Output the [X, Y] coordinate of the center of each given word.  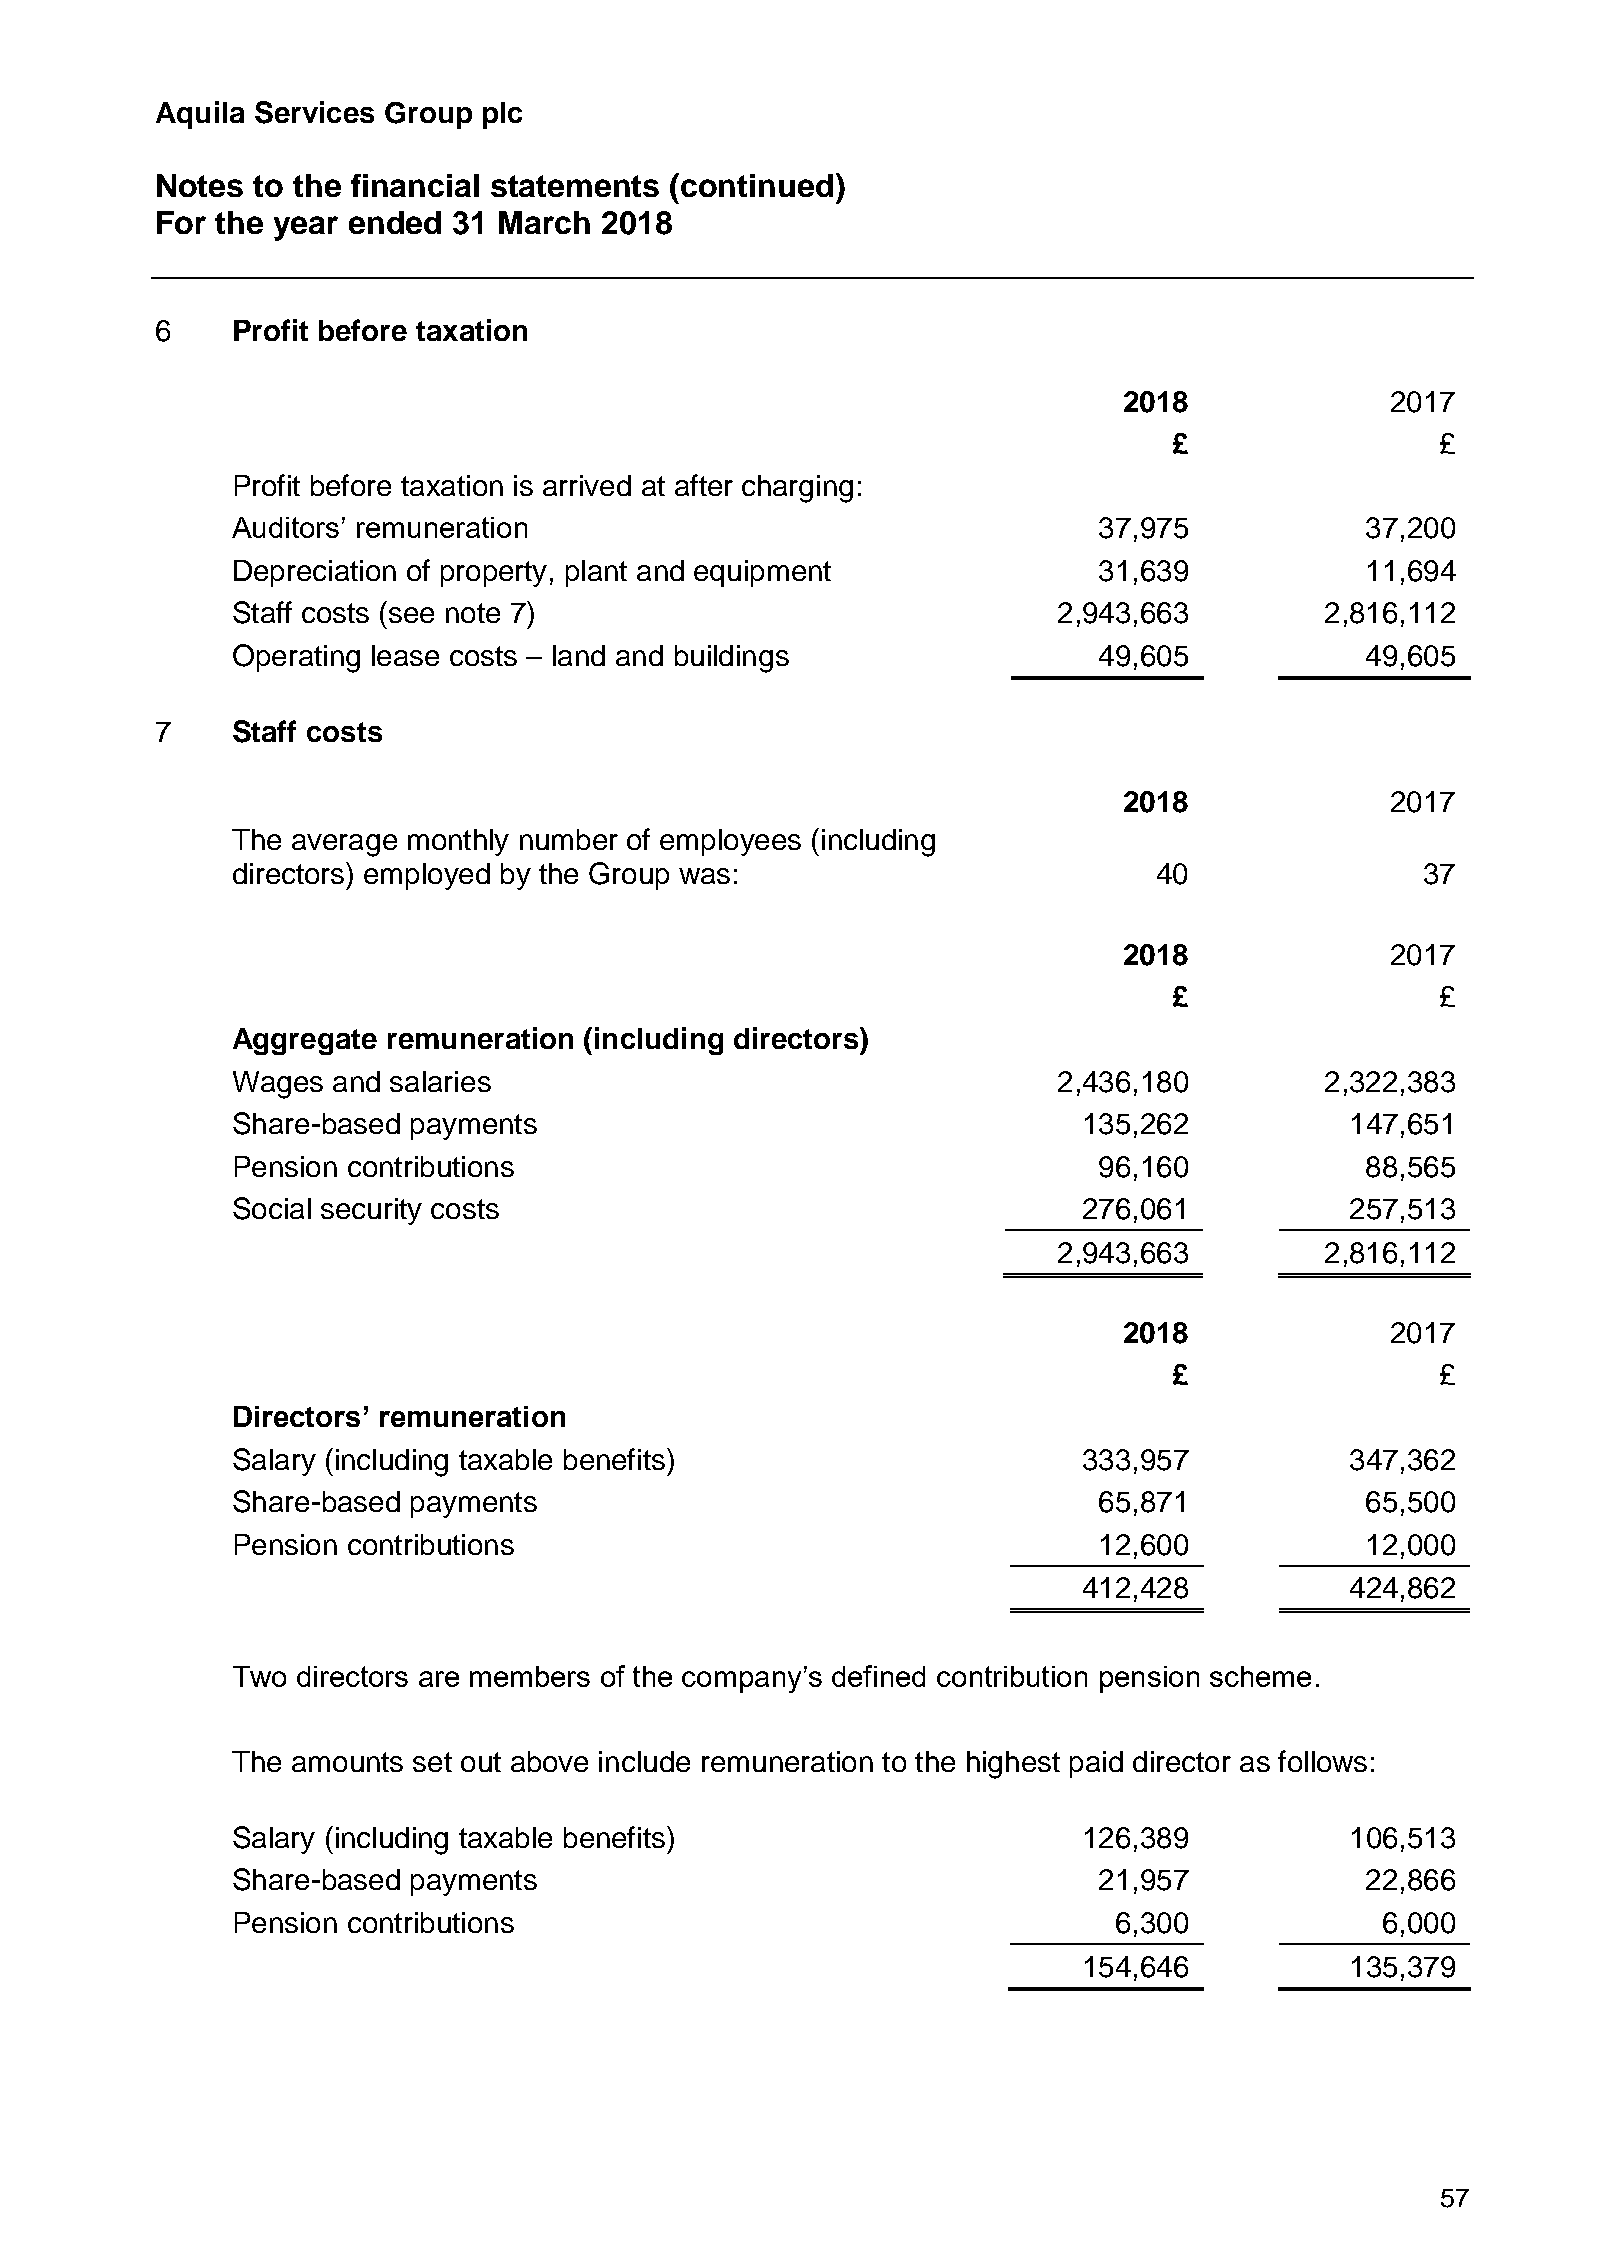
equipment [762, 573]
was [704, 876]
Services [314, 112]
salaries [440, 1081]
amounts [347, 1762]
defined [878, 1676]
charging [797, 489]
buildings [732, 659]
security [371, 1211]
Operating [296, 658]
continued [757, 185]
